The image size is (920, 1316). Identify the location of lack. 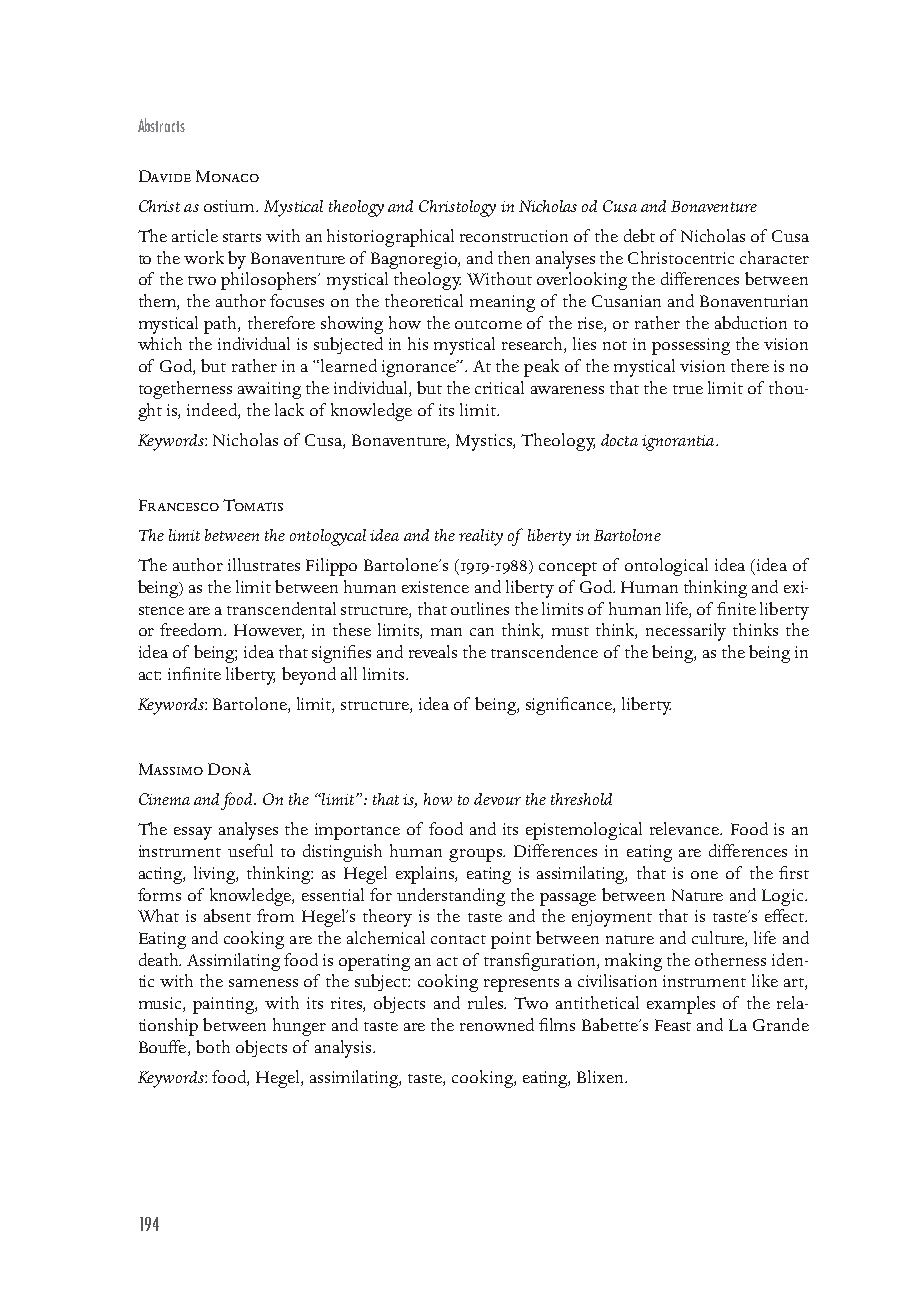
(289, 409).
